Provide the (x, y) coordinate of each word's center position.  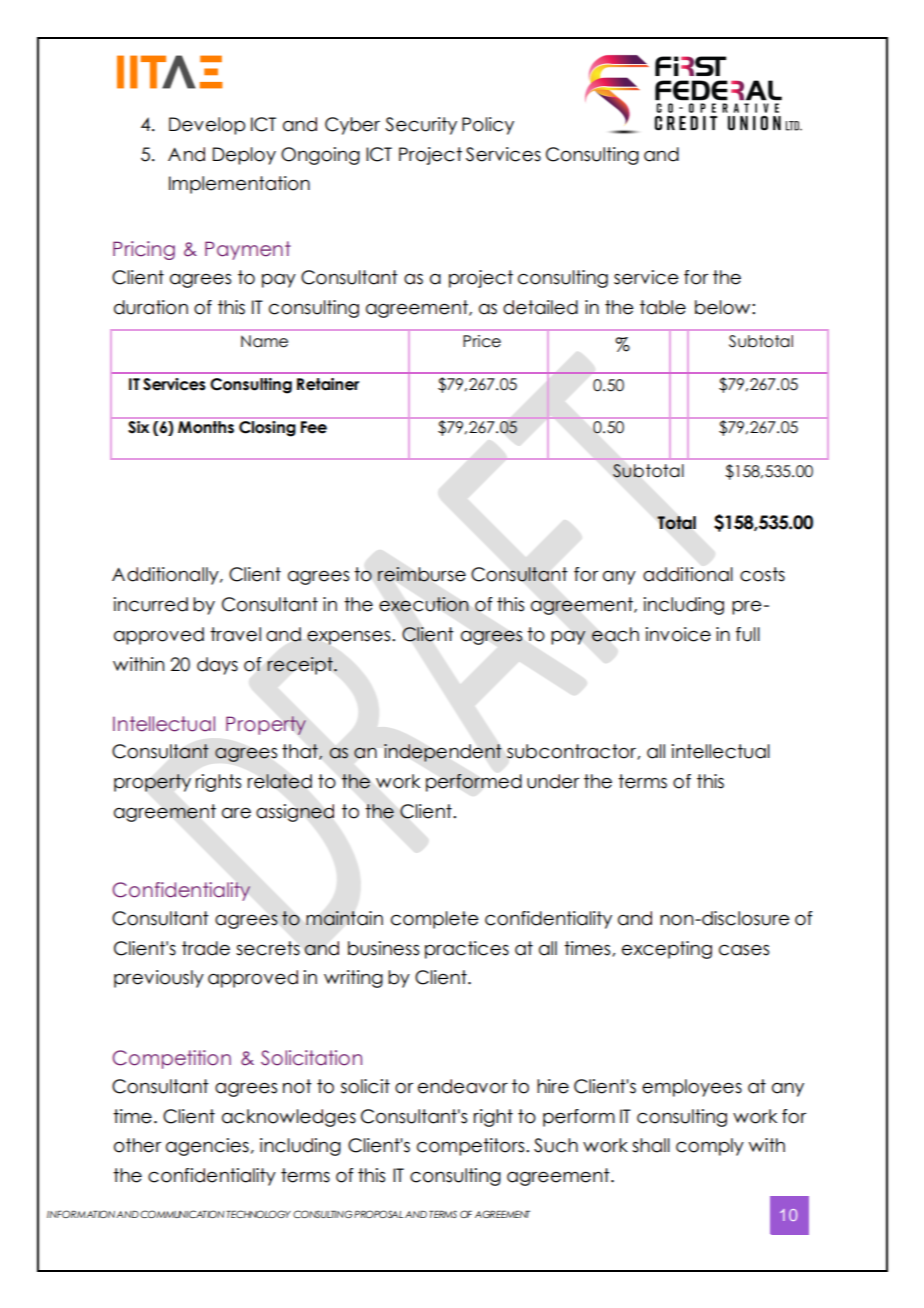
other (137, 1145)
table (663, 307)
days (217, 666)
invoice (678, 634)
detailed (540, 307)
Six (138, 427)
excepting (667, 950)
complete (435, 920)
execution (423, 604)
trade (206, 948)
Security (421, 126)
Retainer (328, 384)
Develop (207, 126)
